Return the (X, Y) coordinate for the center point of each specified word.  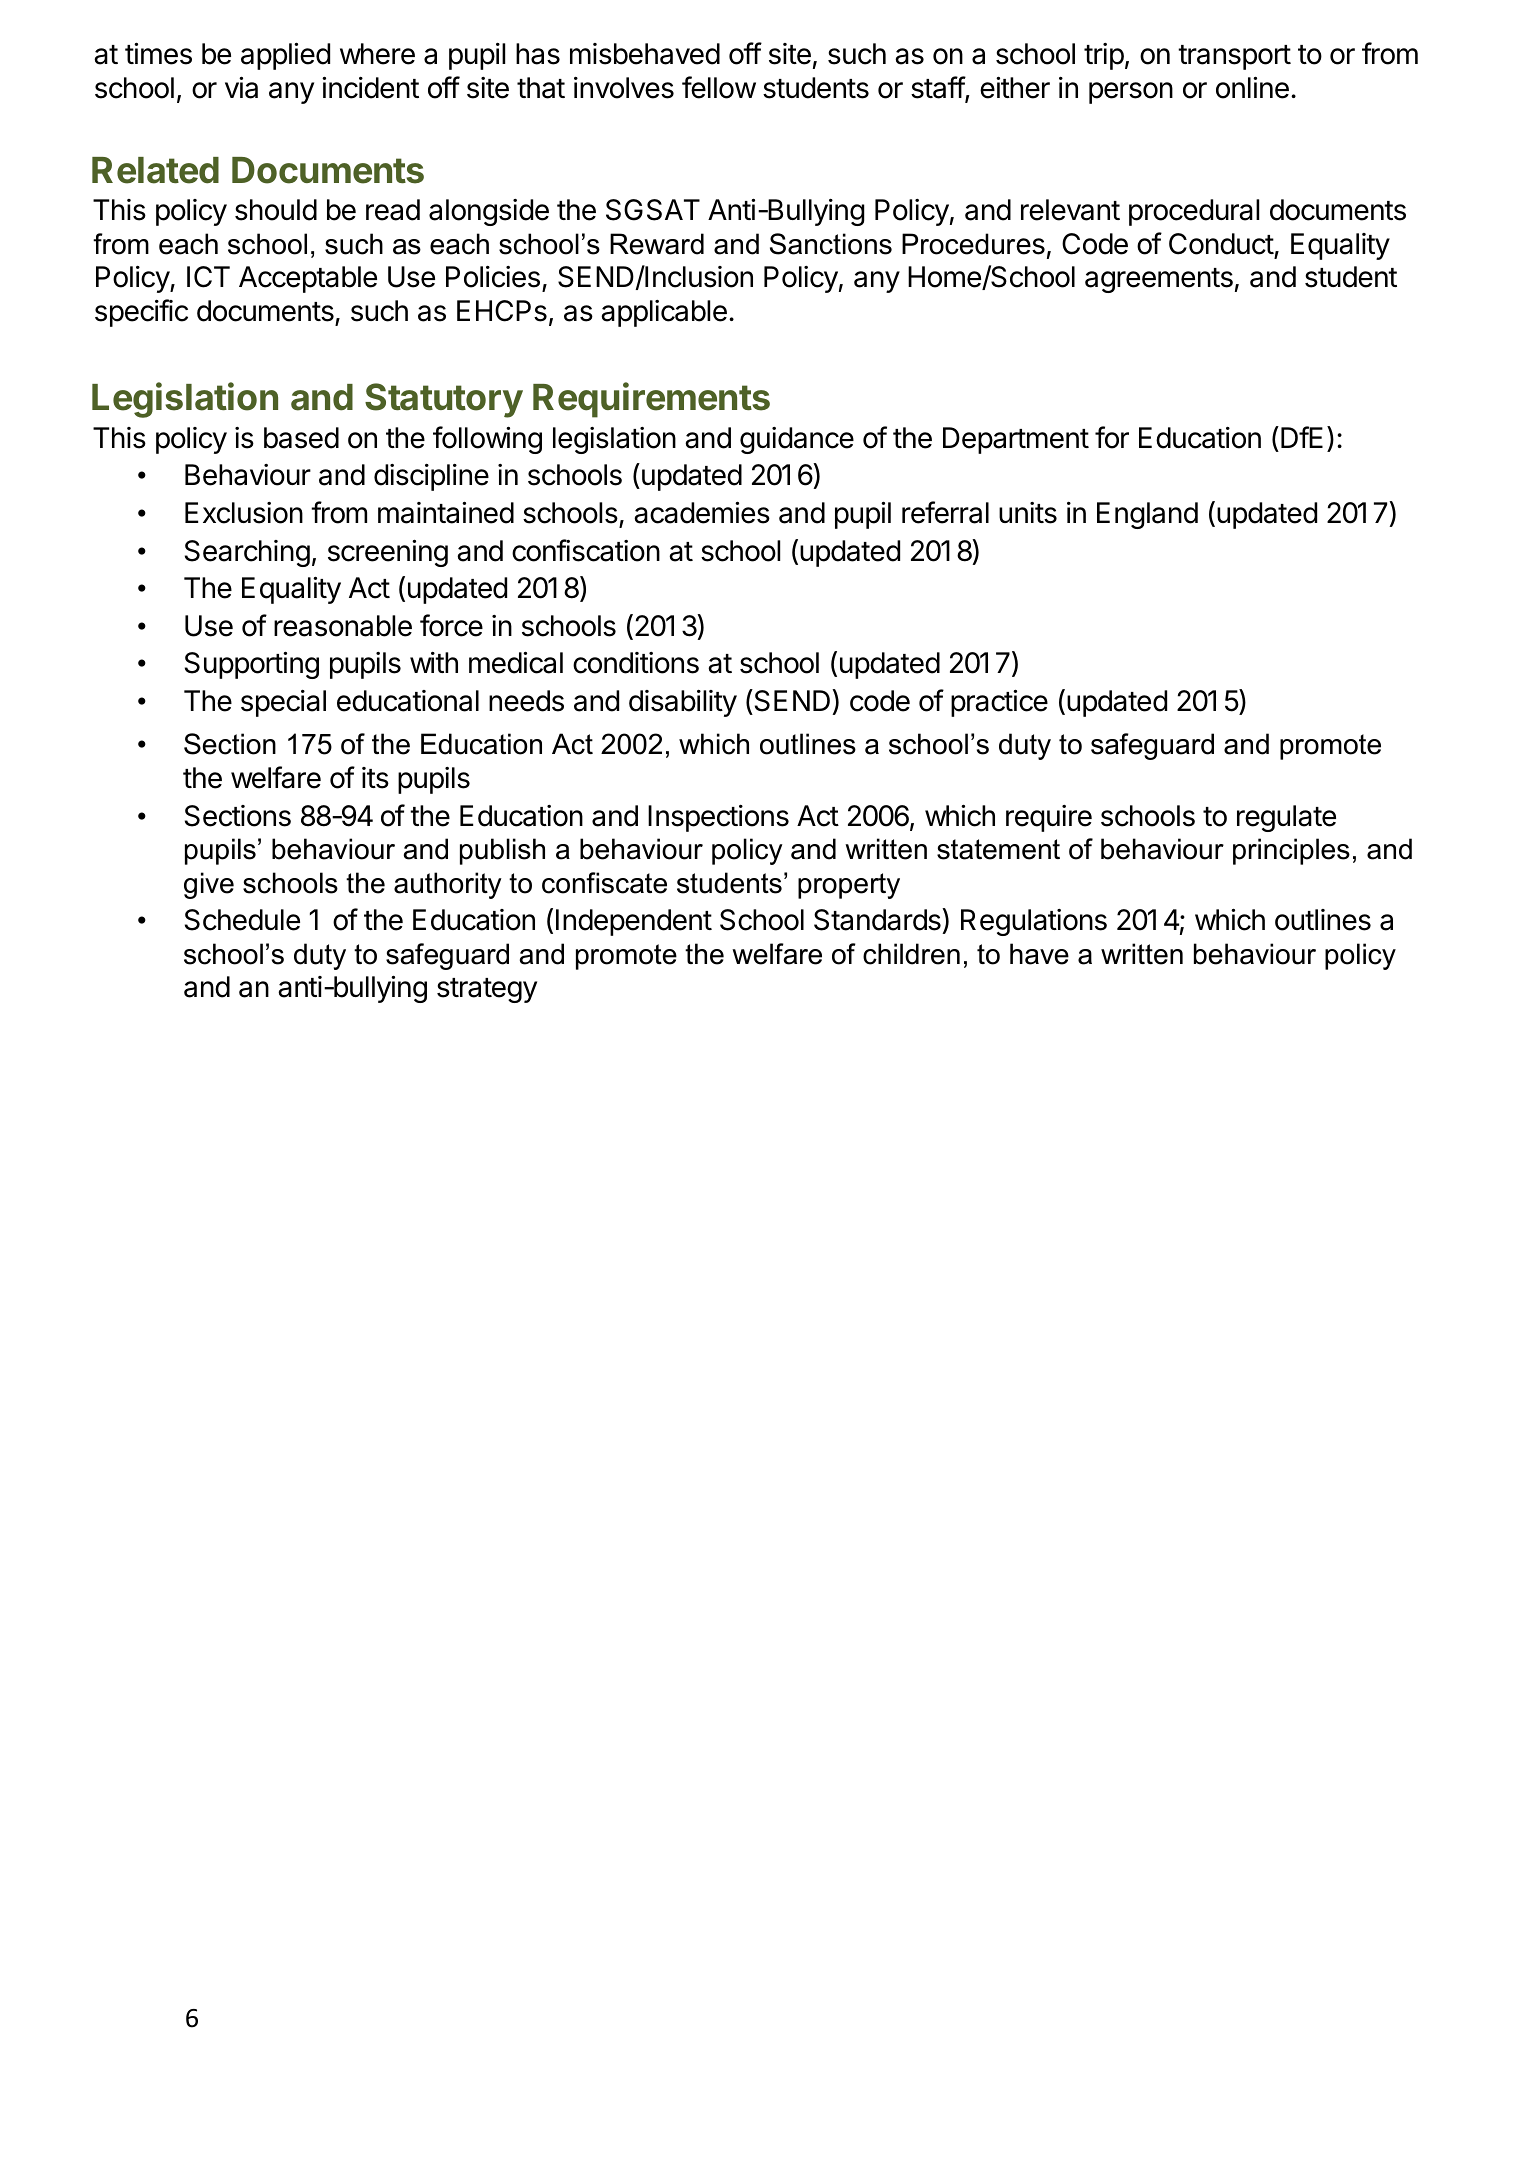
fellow (719, 87)
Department (1016, 440)
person (1131, 93)
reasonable (343, 626)
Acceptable (308, 279)
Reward (657, 244)
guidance (797, 440)
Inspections (718, 818)
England (1147, 515)
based (301, 438)
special (283, 703)
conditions (636, 663)
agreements (1159, 280)
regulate (1286, 818)
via (241, 87)
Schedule (242, 920)
